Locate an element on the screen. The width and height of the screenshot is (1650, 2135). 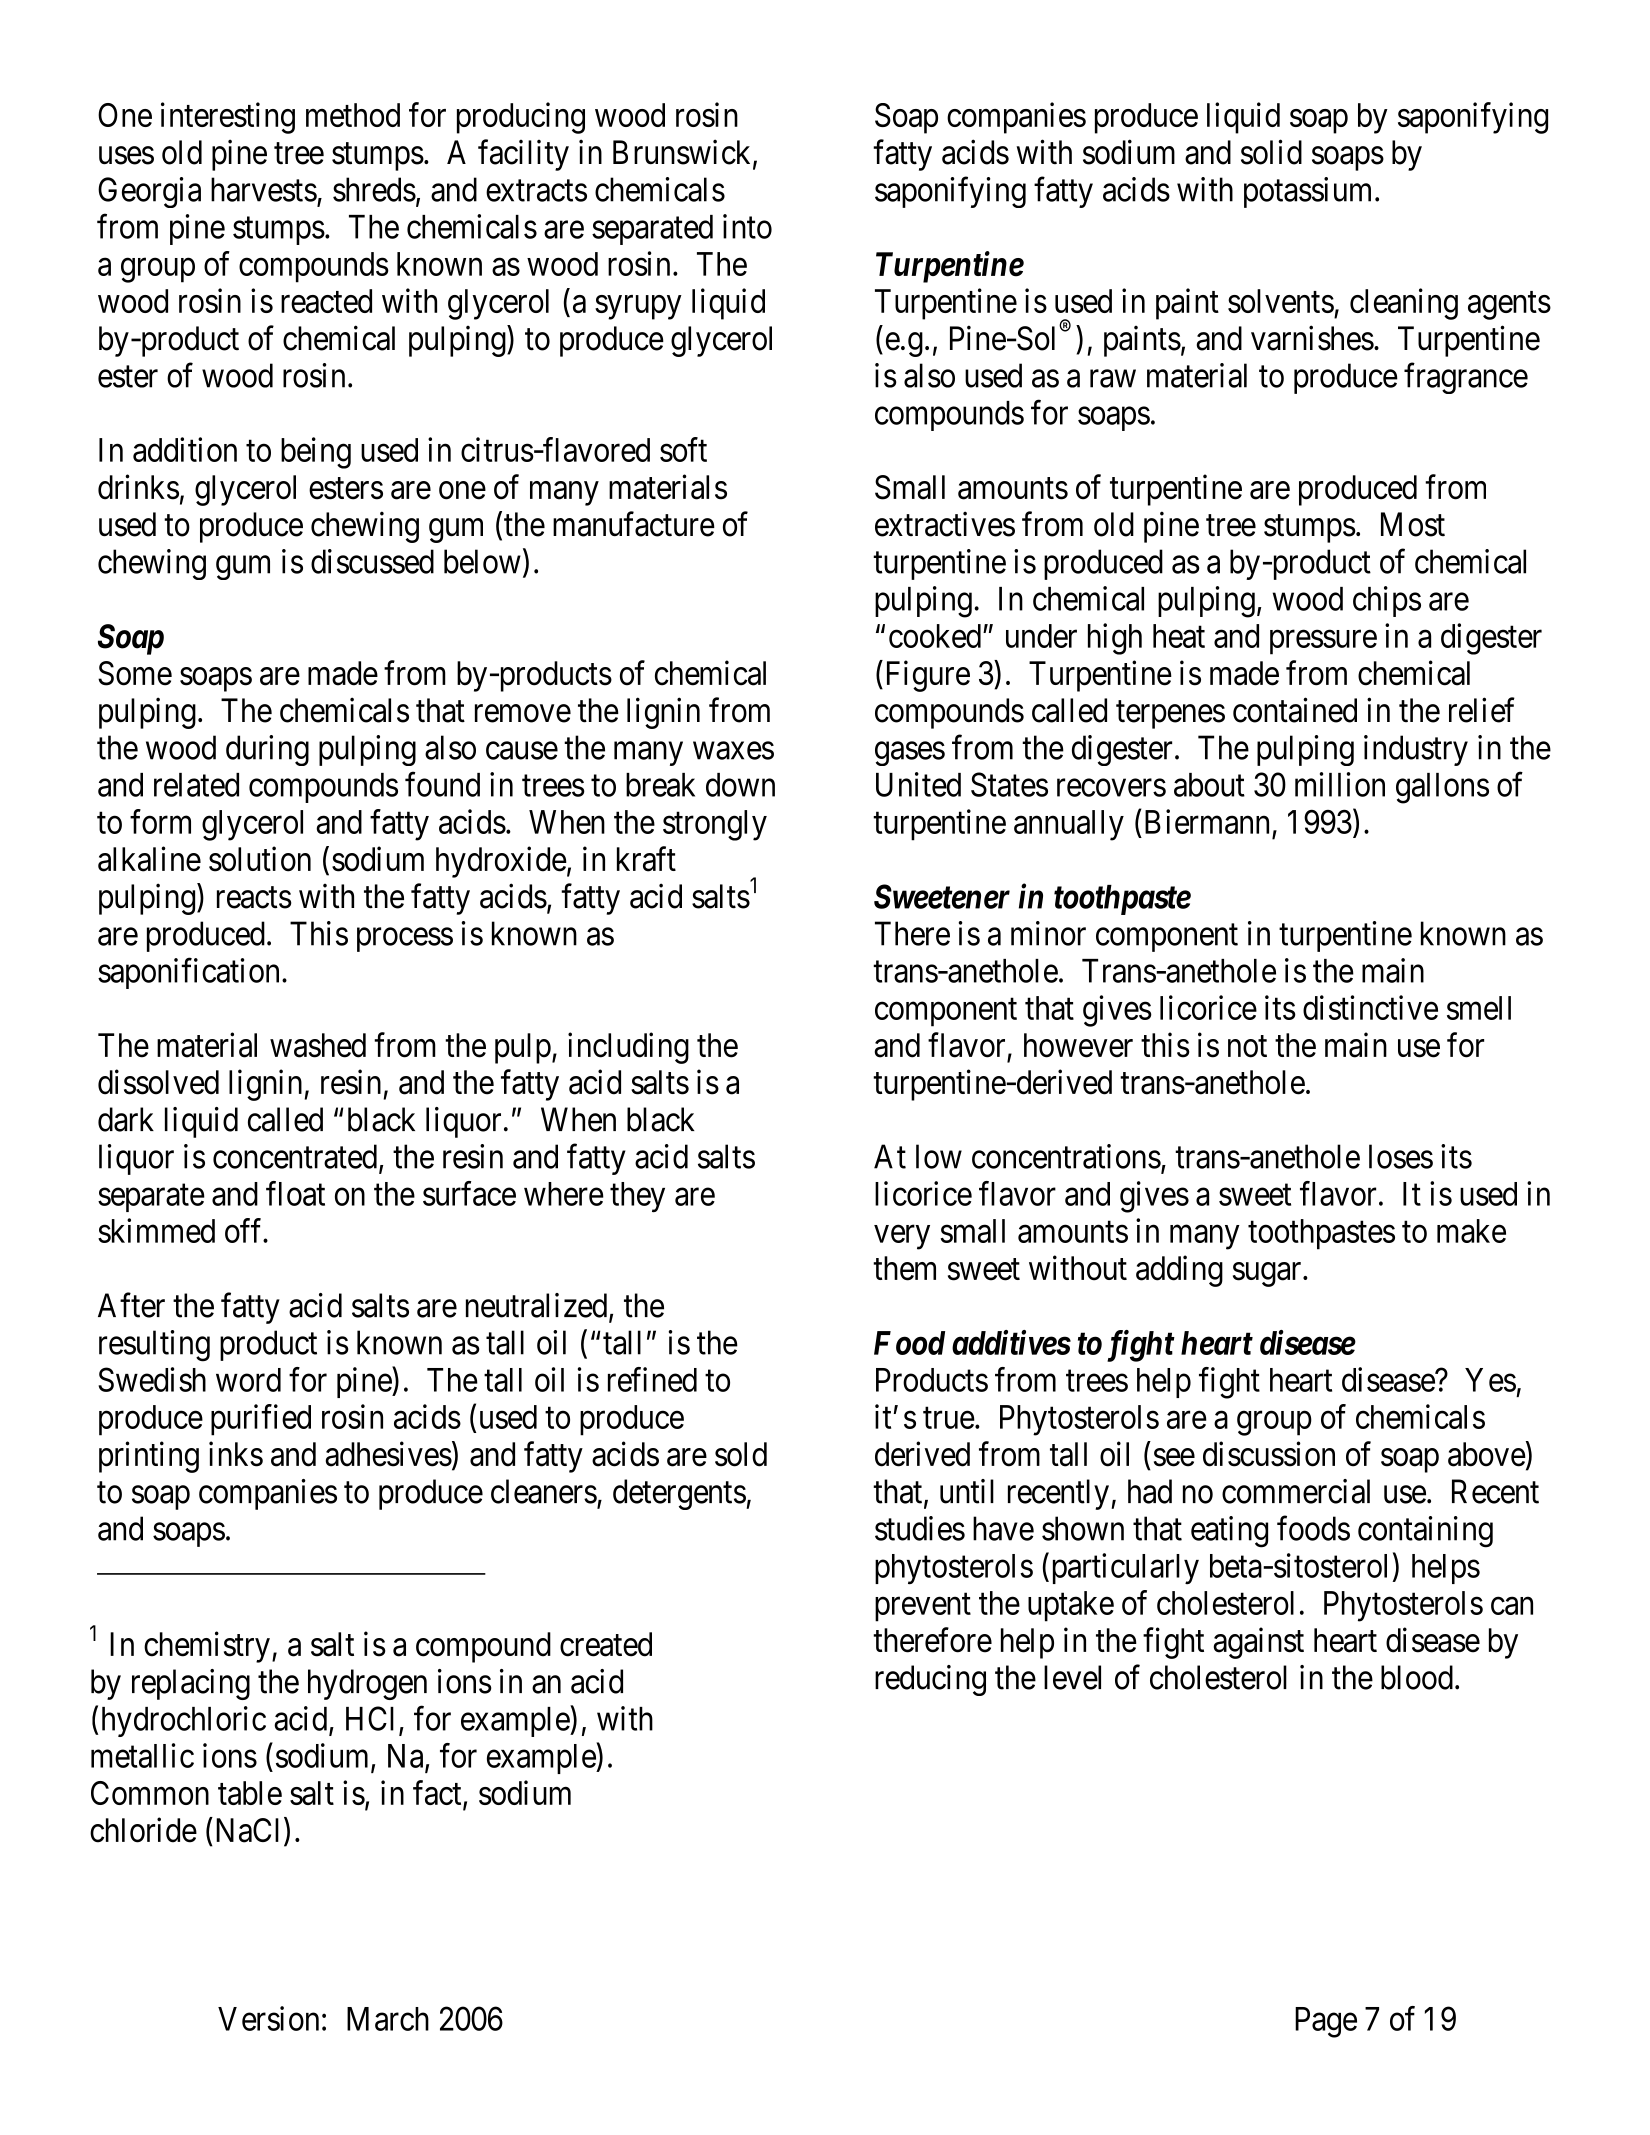
Page is located at coordinates (1326, 2022).
